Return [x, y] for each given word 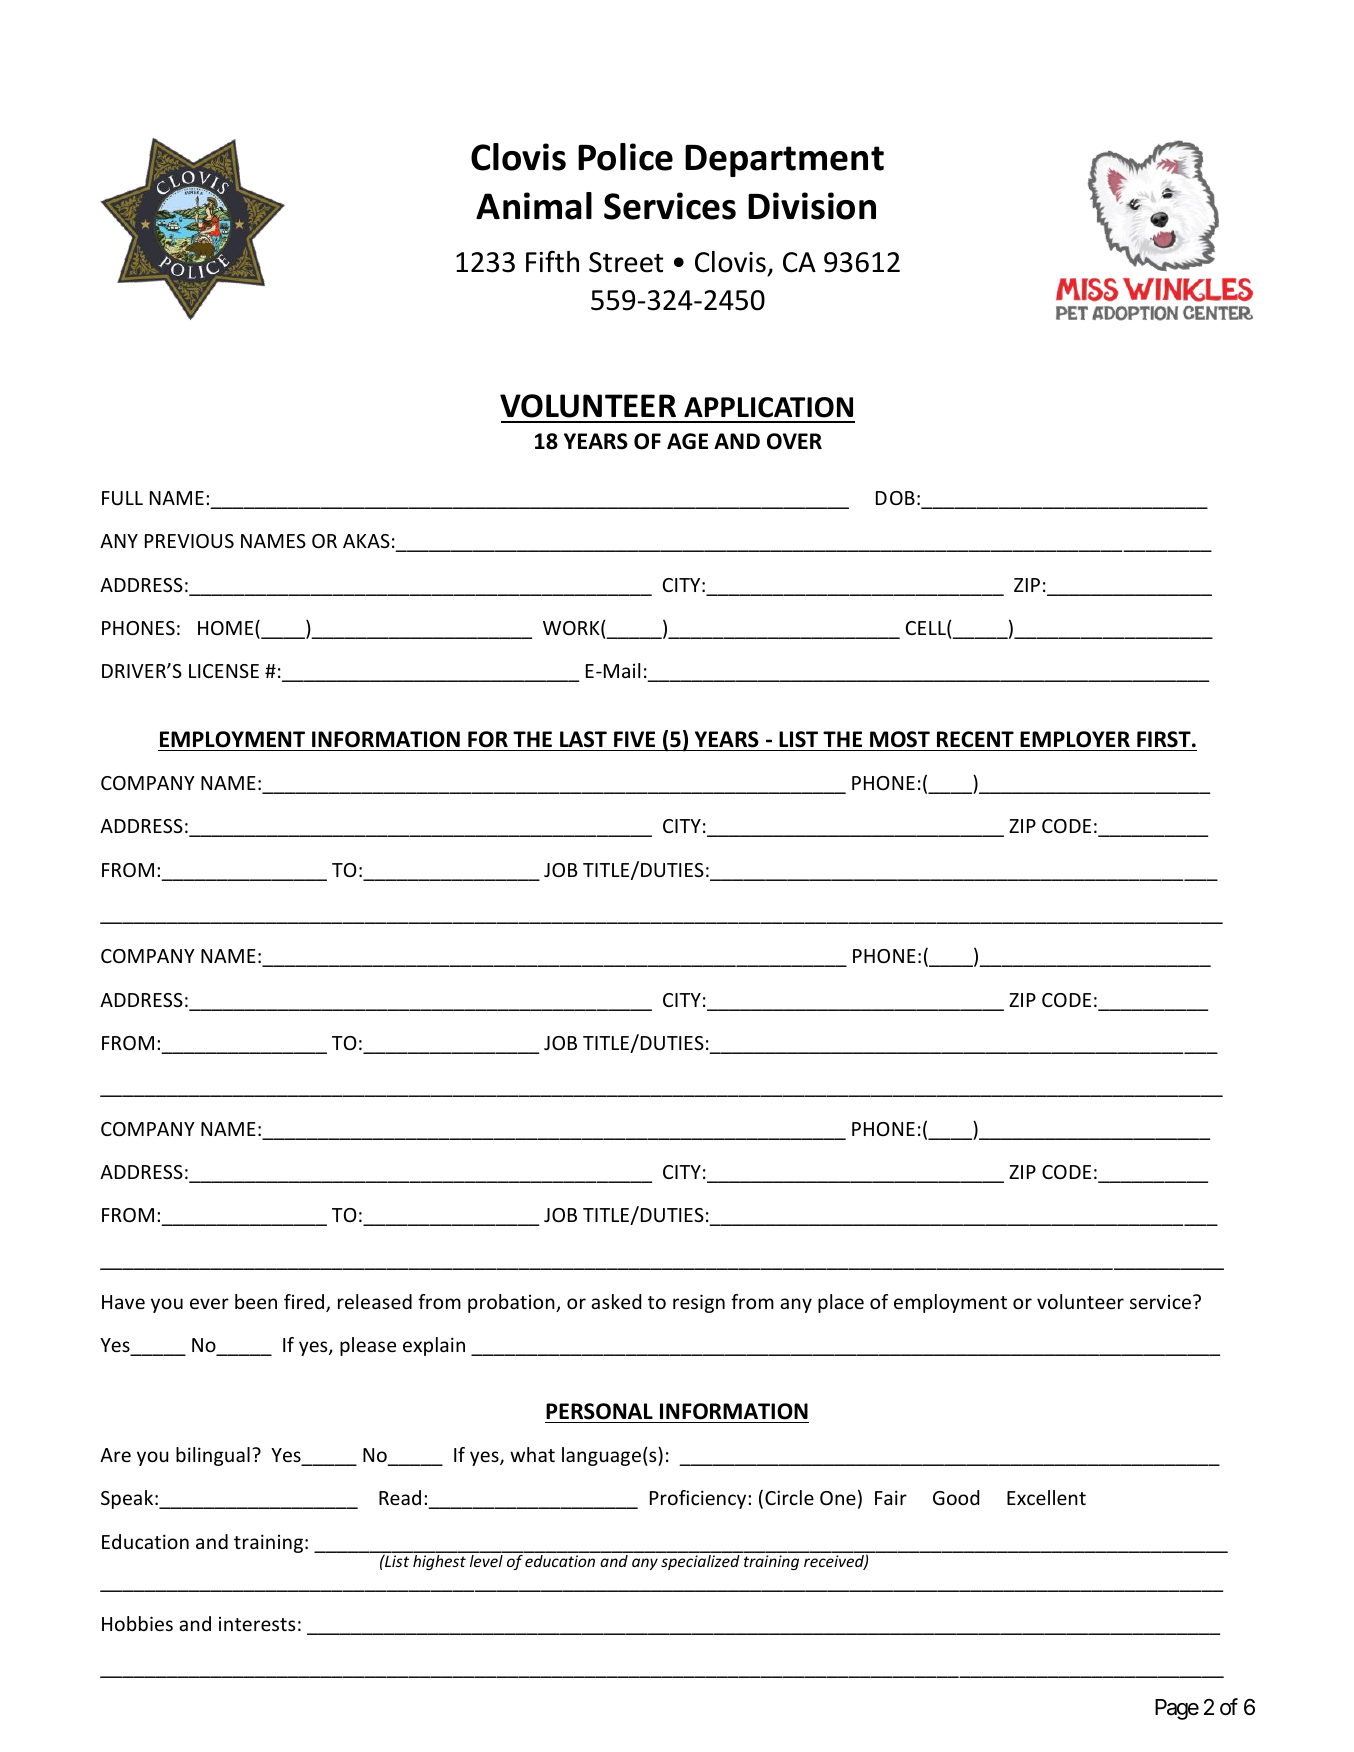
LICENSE [224, 671]
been [256, 1301]
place [841, 1303]
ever [209, 1303]
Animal [534, 206]
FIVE [634, 739]
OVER [794, 441]
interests [257, 1624]
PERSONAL [599, 1411]
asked [616, 1301]
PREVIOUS [189, 541]
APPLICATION [768, 407]
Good [956, 1497]
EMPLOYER [1075, 739]
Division [812, 206]
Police [625, 157]
